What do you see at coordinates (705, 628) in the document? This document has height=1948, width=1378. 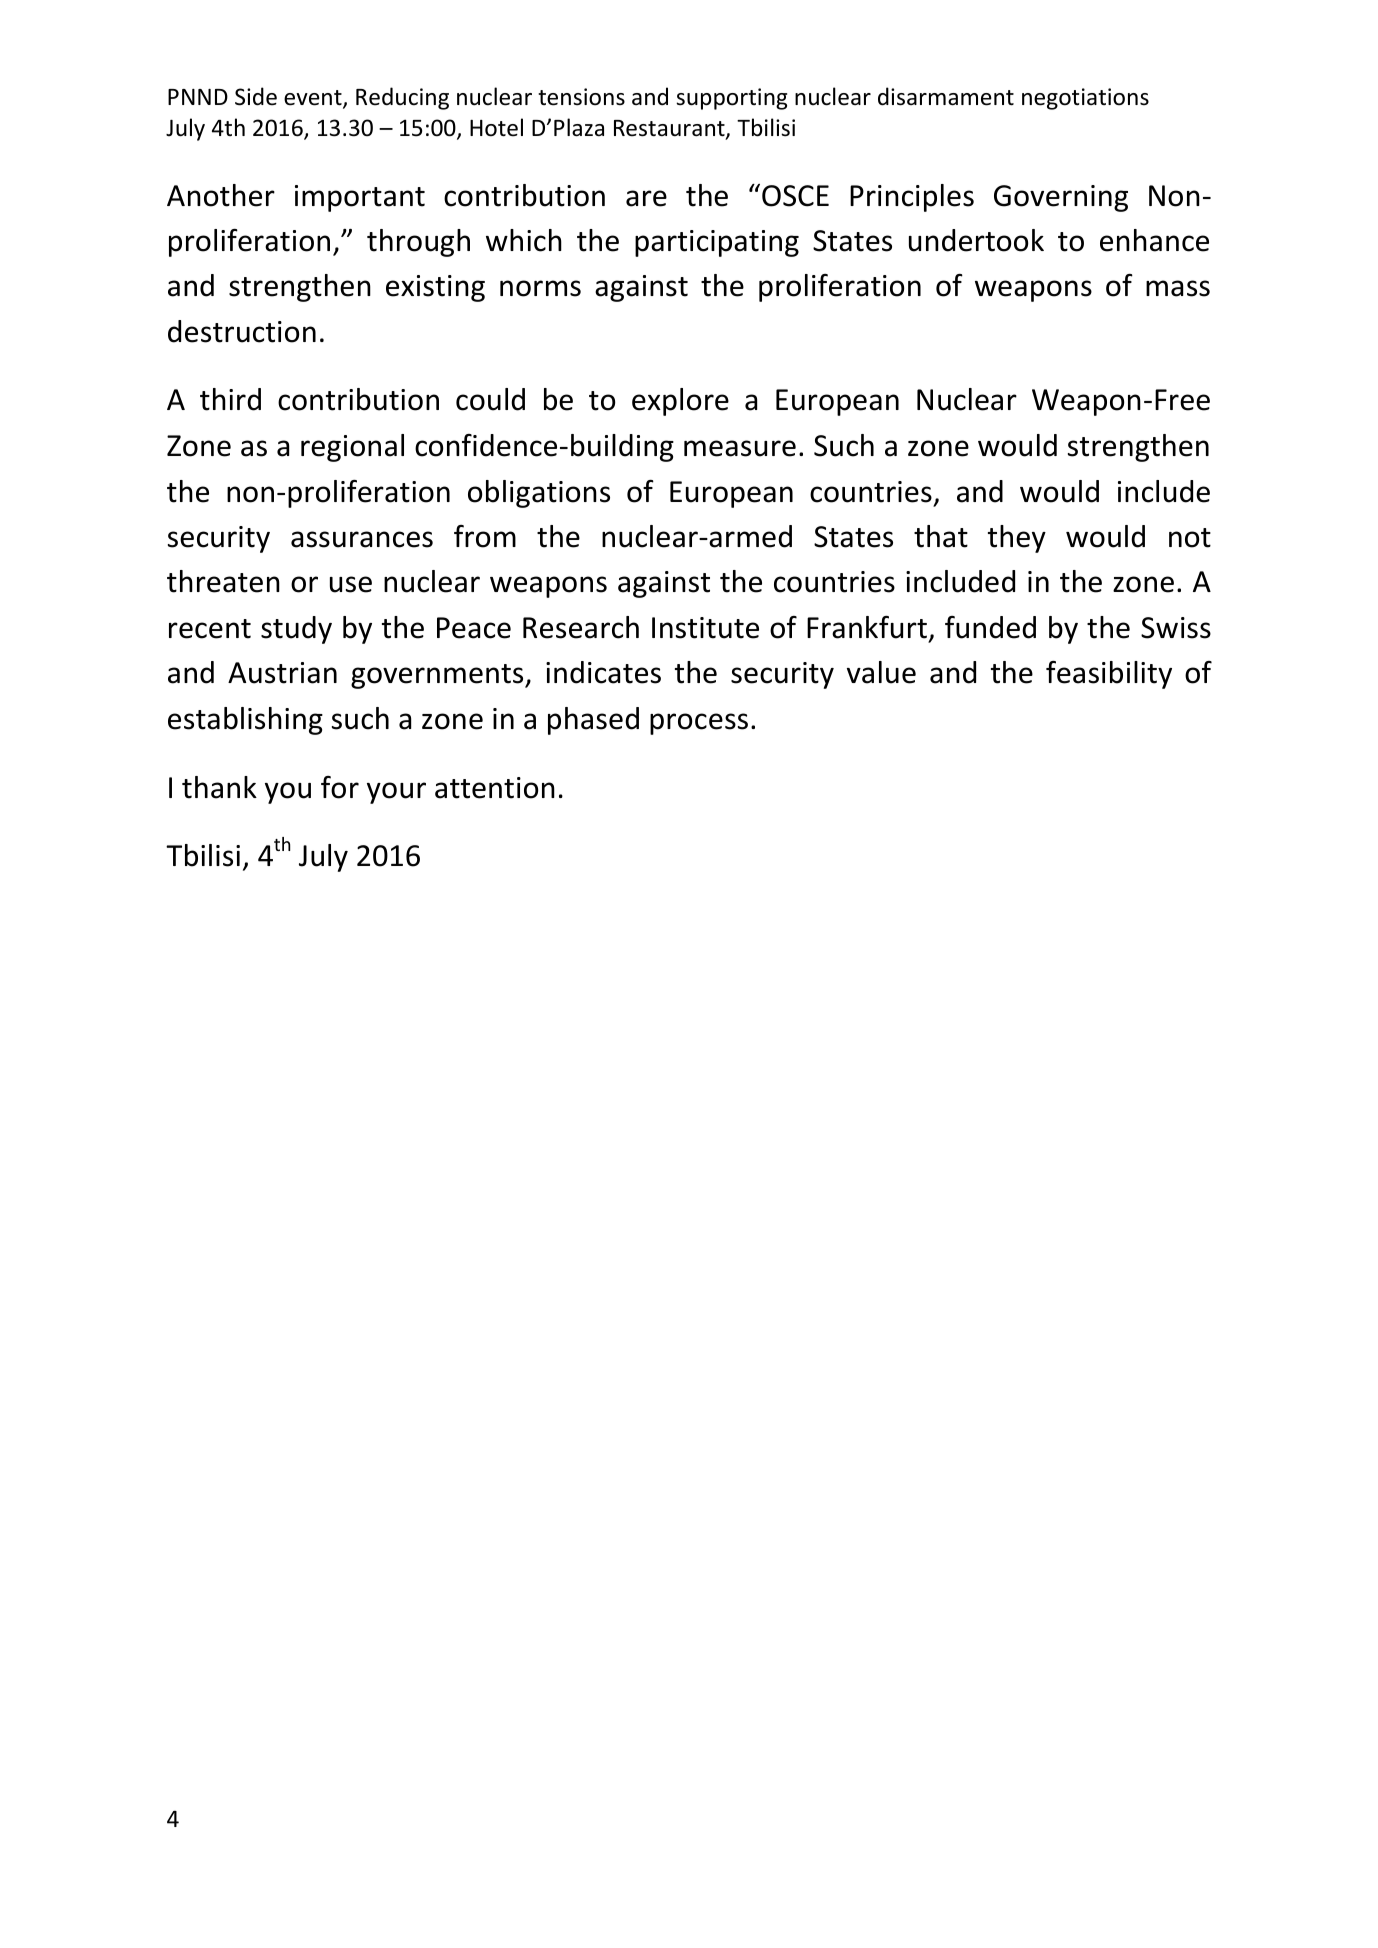 I see `Institute` at bounding box center [705, 628].
